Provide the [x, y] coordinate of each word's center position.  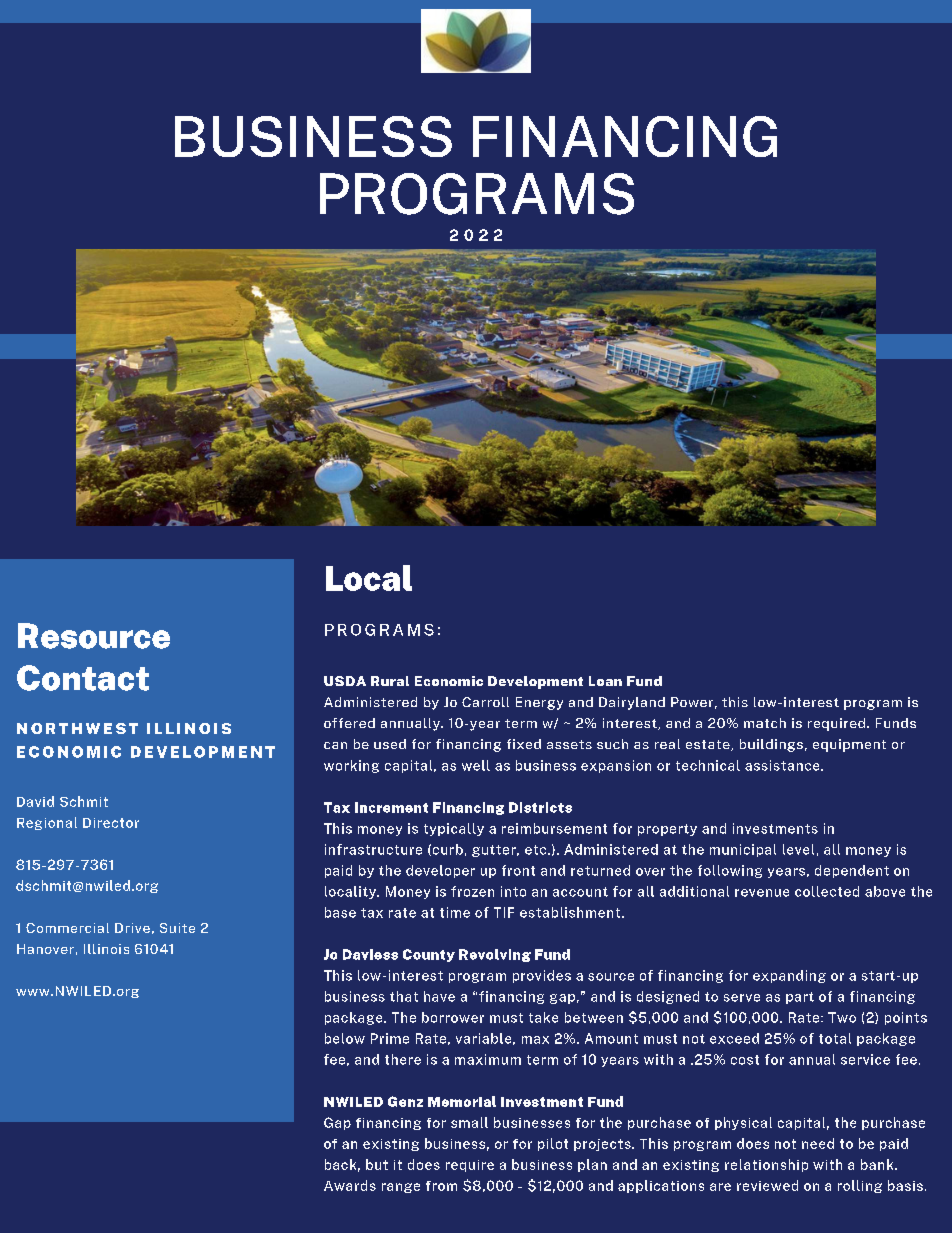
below [345, 1038]
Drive [132, 928]
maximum [488, 1059]
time [455, 912]
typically [454, 829]
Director [111, 823]
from [441, 1186]
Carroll [485, 702]
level [798, 849]
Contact [83, 678]
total [835, 1038]
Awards [350, 1185]
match [765, 723]
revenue [762, 893]
